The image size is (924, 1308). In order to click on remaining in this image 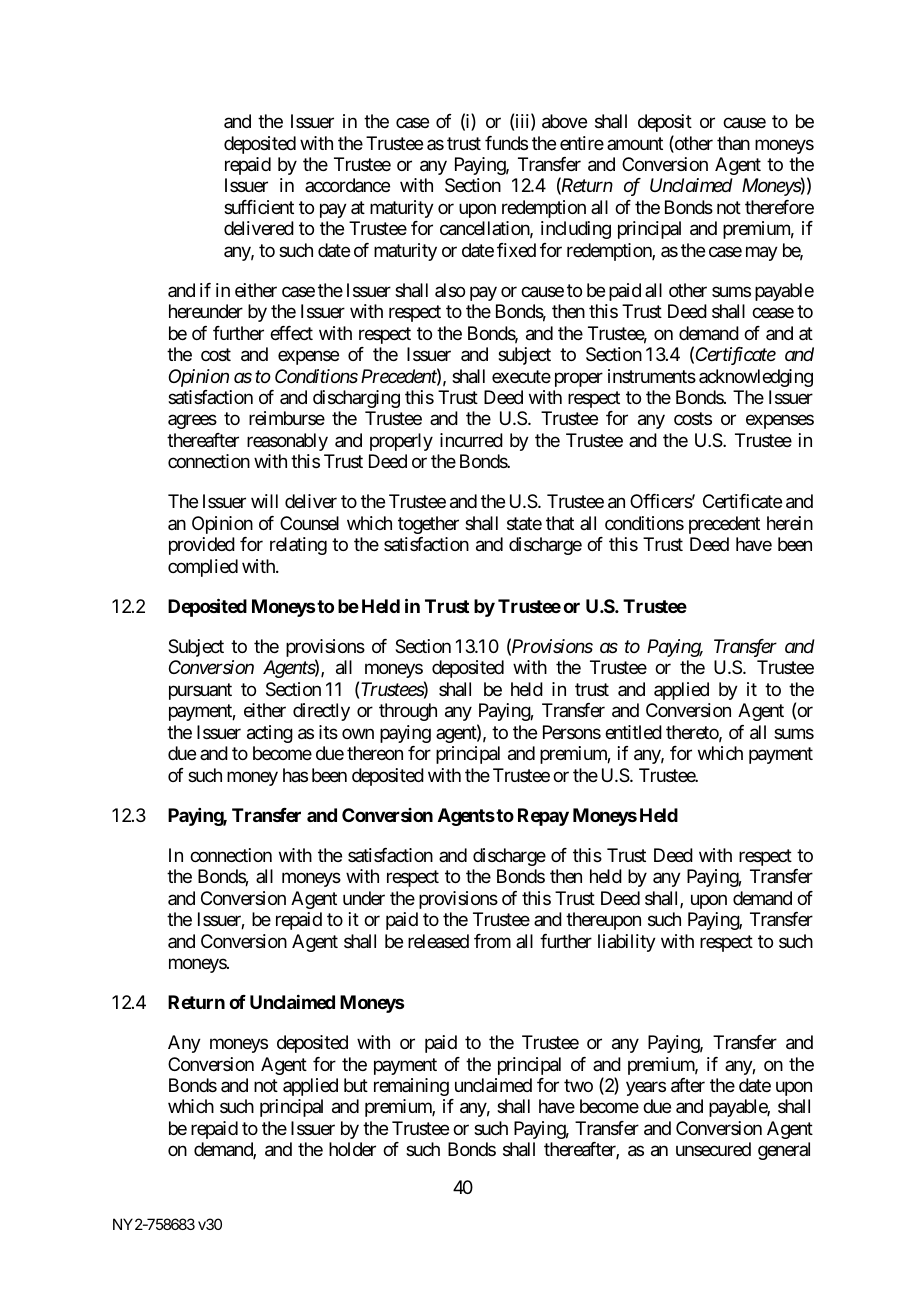, I will do `click(411, 1087)`.
